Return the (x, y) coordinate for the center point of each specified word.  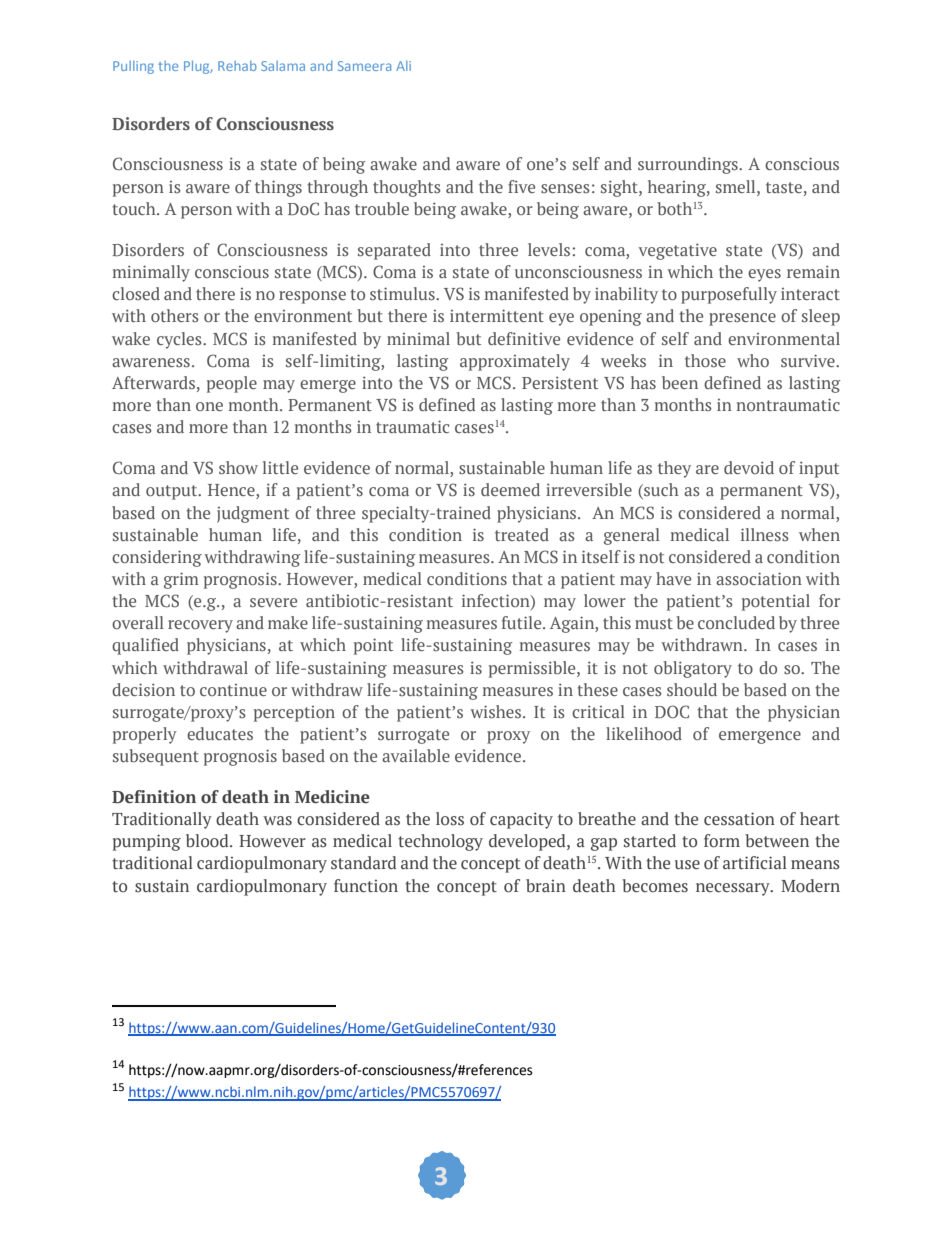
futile (523, 622)
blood (208, 841)
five (521, 186)
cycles (180, 340)
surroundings (689, 165)
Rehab (237, 66)
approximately (515, 362)
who (753, 360)
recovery (200, 626)
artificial (755, 863)
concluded (736, 622)
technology (440, 842)
